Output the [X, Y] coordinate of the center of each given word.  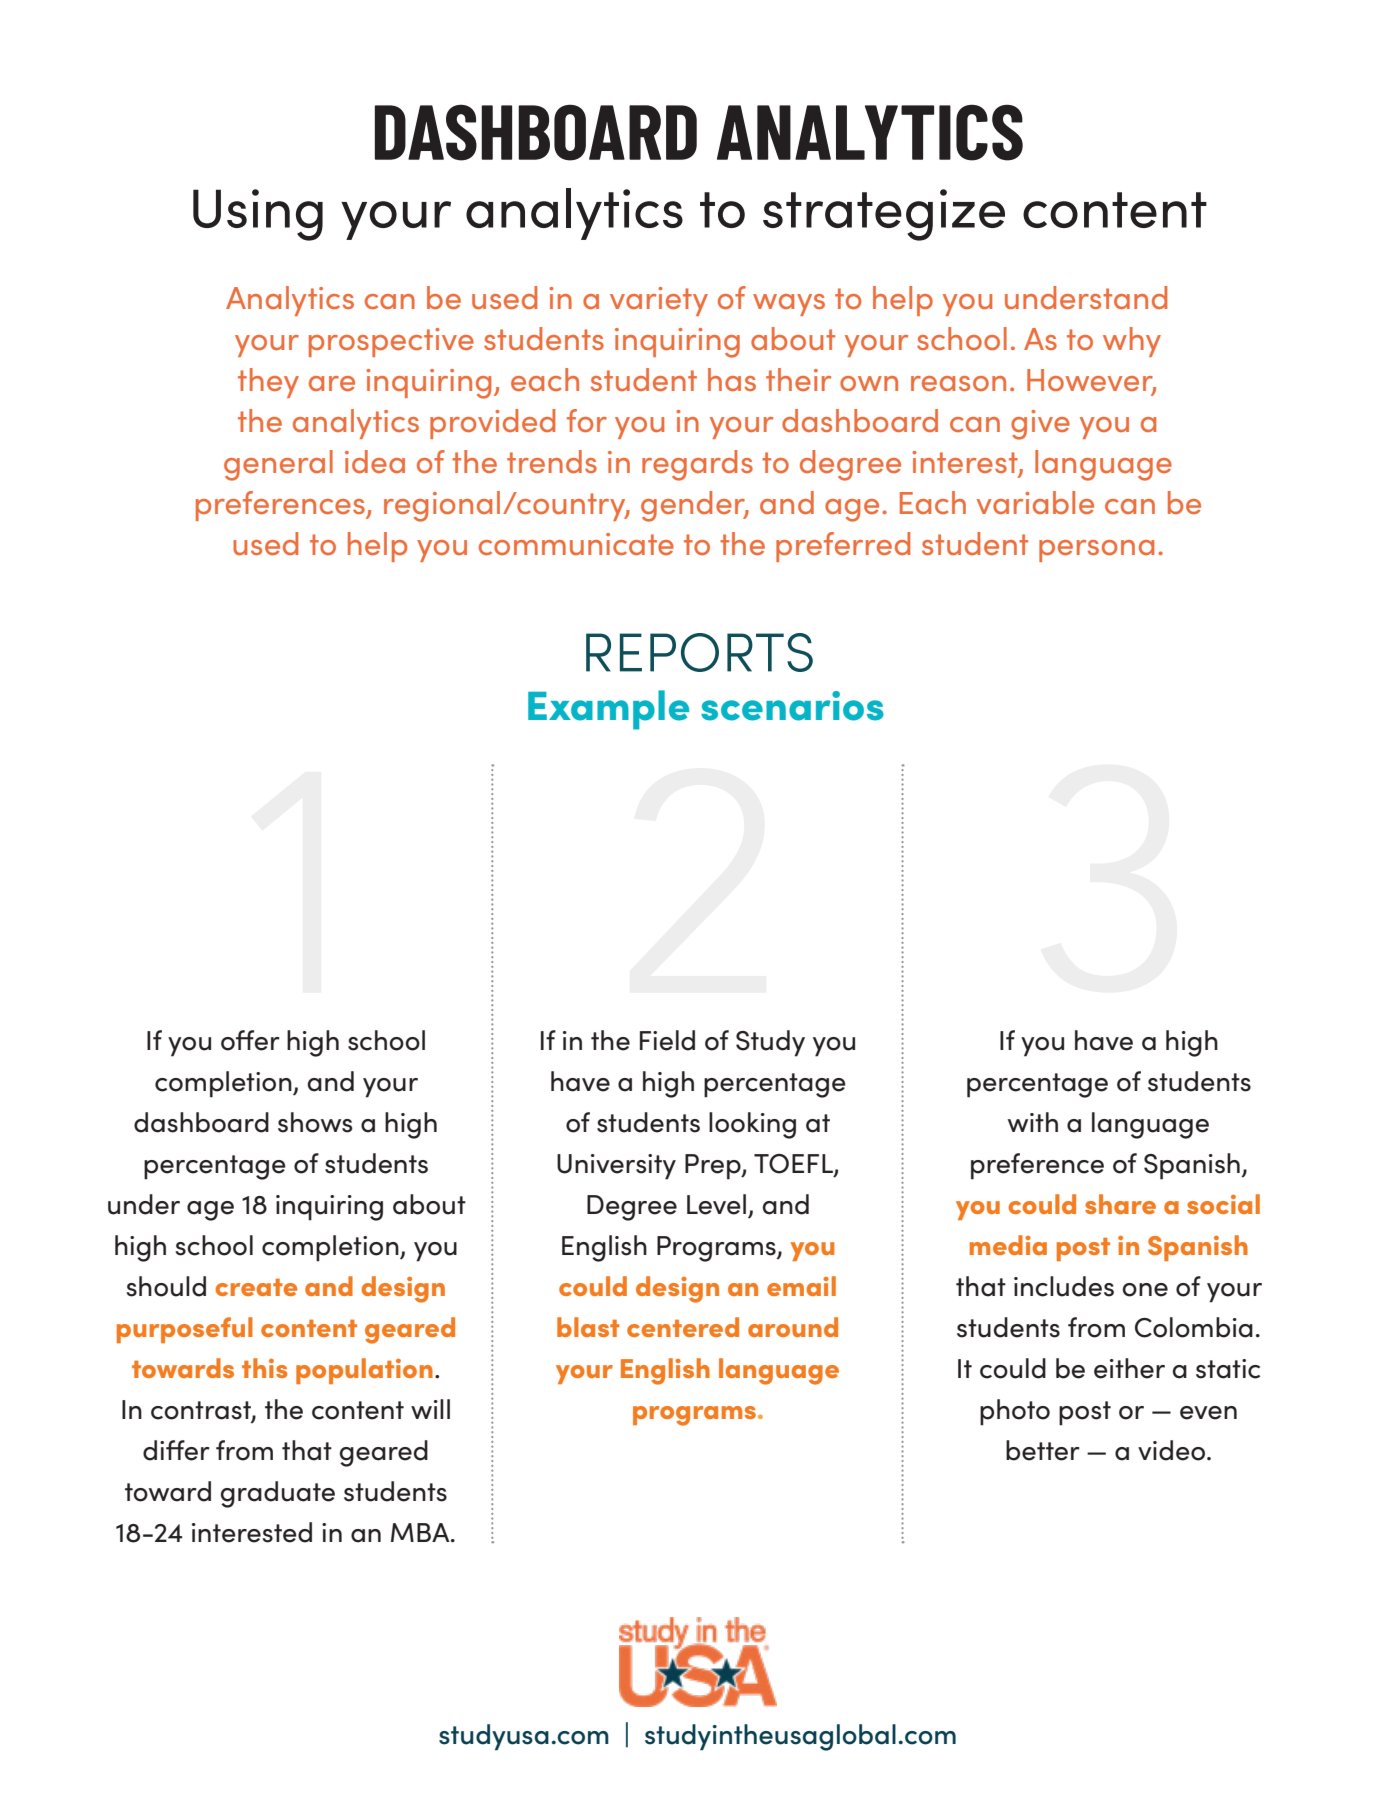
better [1043, 1450]
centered [683, 1327]
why [1132, 342]
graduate [278, 1494]
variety [659, 301]
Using [258, 215]
